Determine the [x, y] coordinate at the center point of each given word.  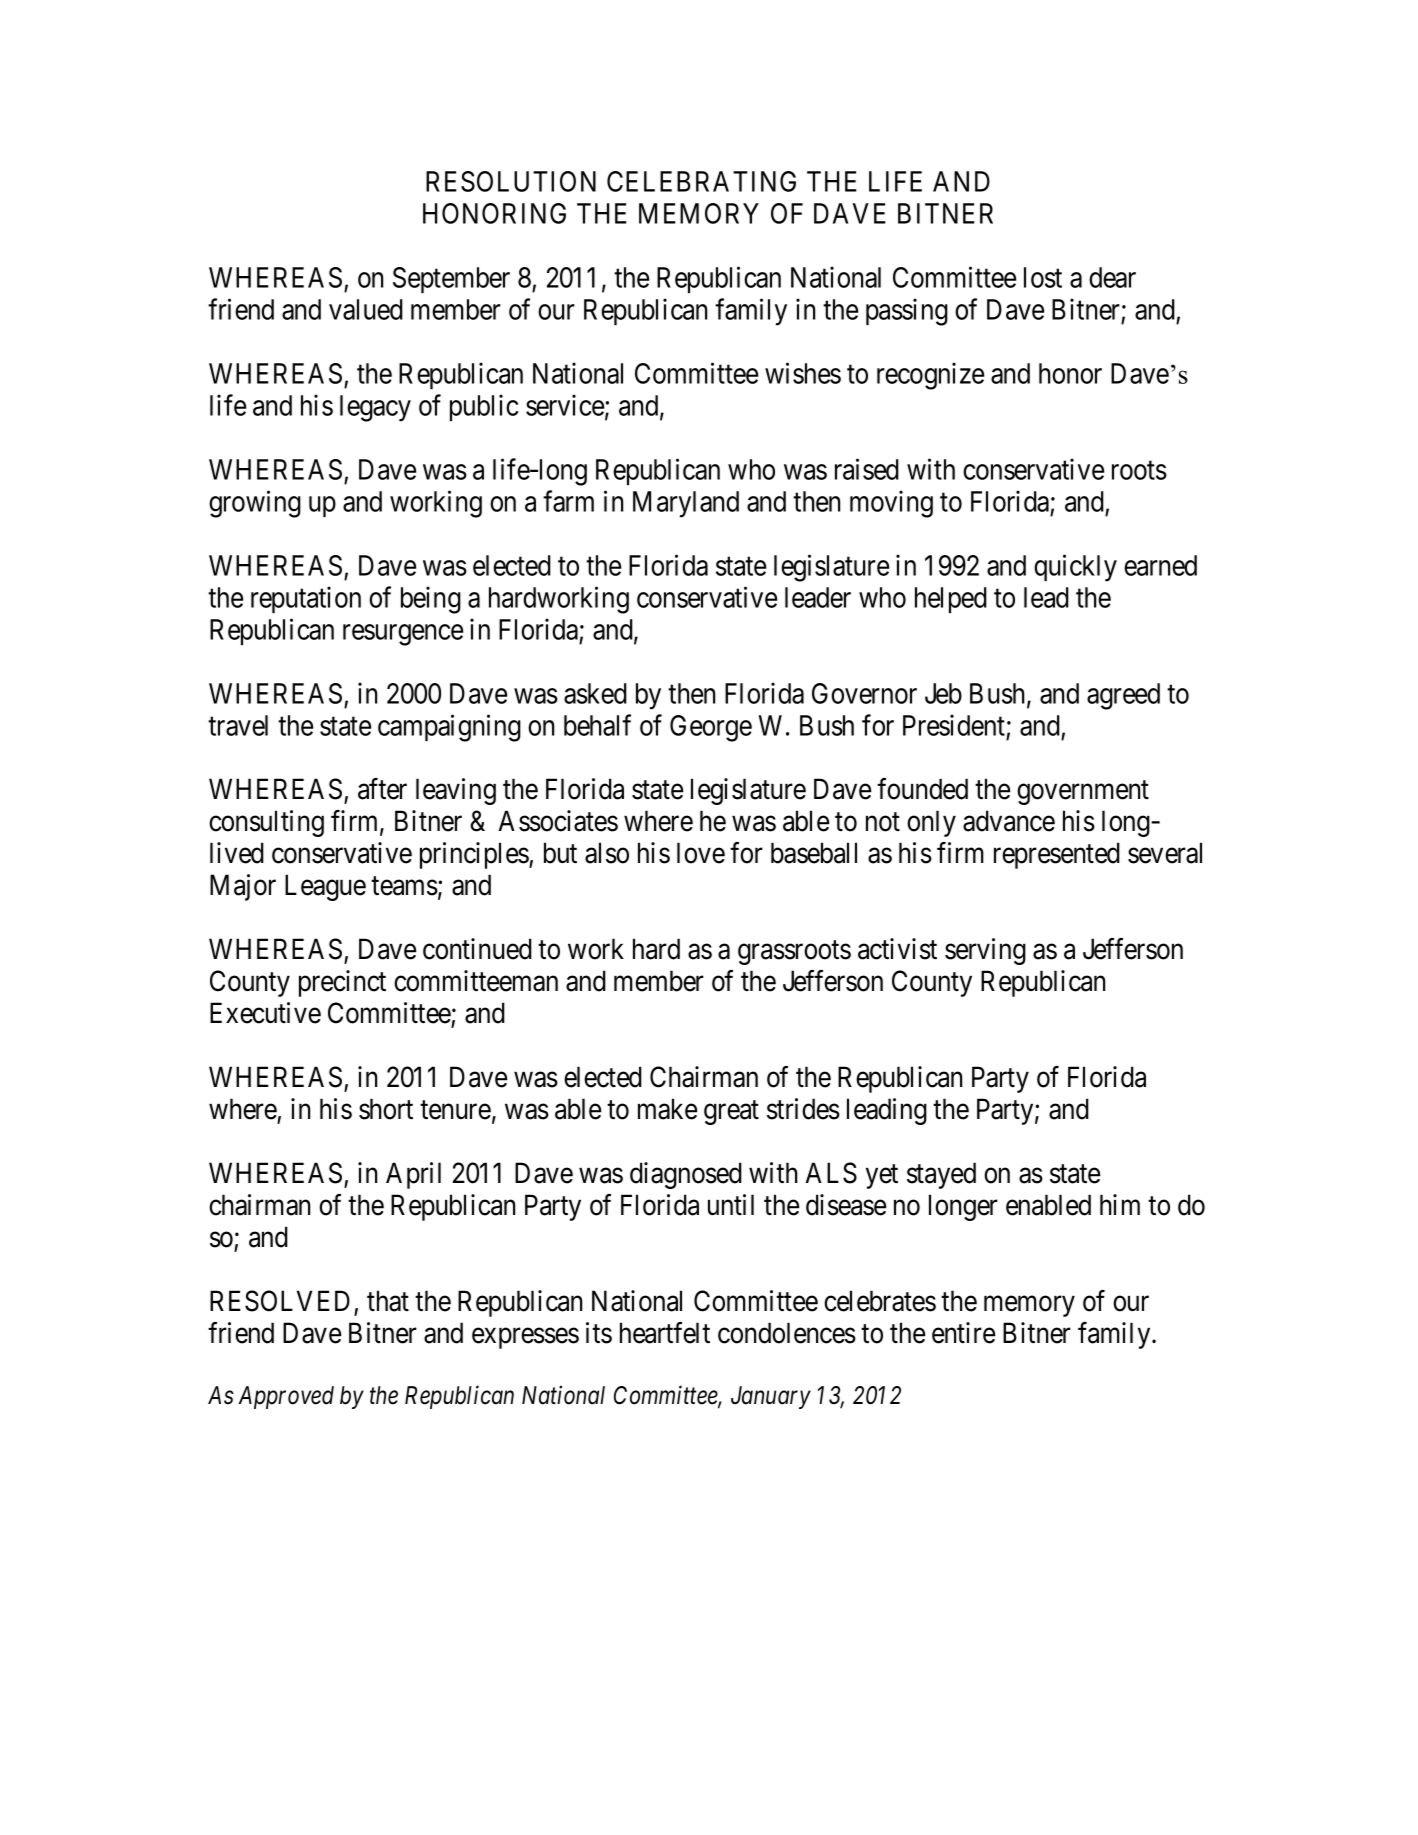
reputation [306, 599]
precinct [342, 983]
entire [964, 1333]
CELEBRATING [701, 181]
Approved [286, 1397]
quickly [1075, 568]
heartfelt [665, 1333]
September [451, 280]
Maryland [686, 504]
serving [985, 951]
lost [1043, 277]
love [701, 853]
